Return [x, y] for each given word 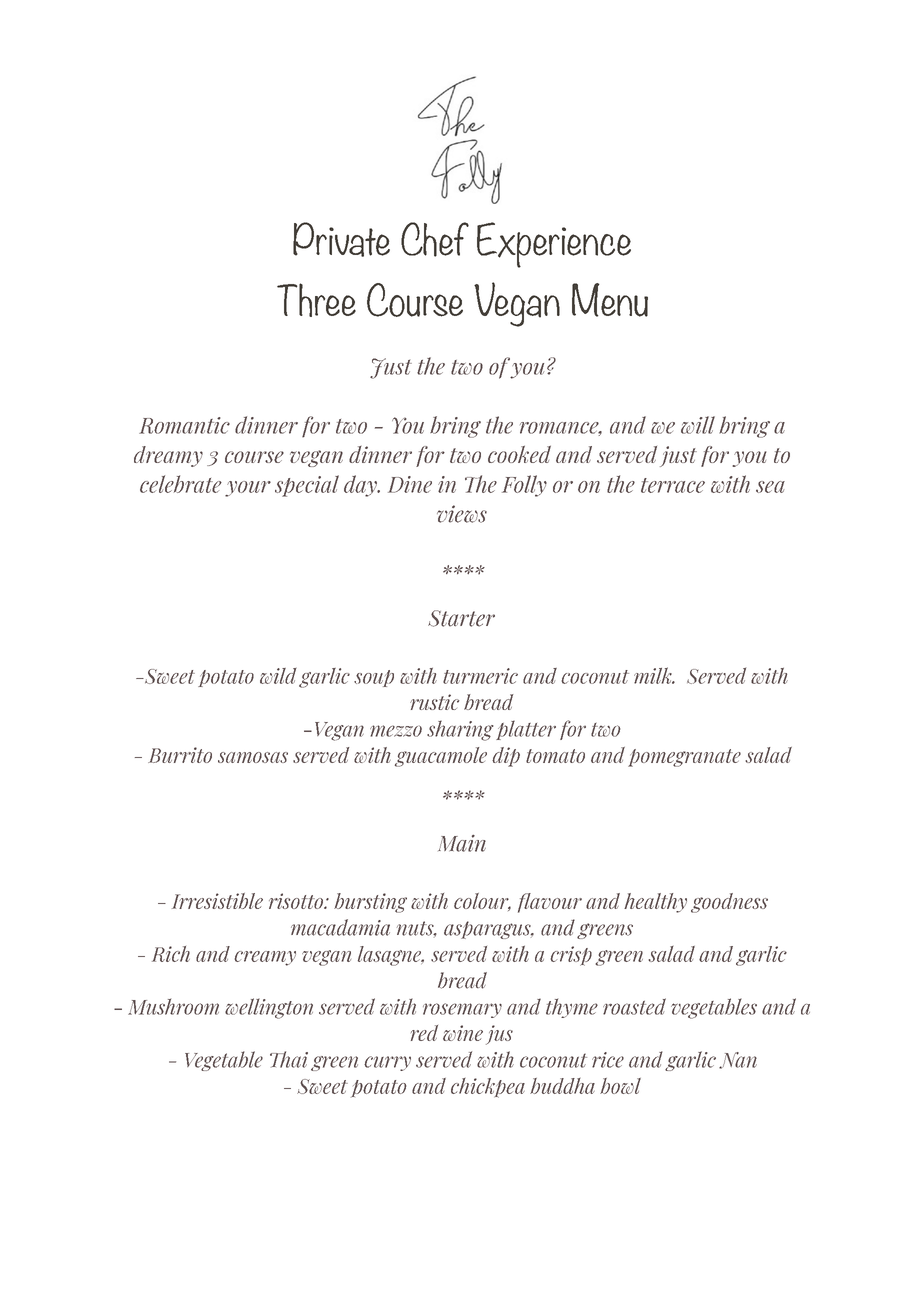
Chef [435, 239]
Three [316, 300]
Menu [610, 300]
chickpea [488, 1088]
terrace [673, 485]
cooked [519, 454]
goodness [729, 903]
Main [462, 843]
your [248, 489]
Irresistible [217, 901]
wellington [269, 1008]
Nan [738, 1060]
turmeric [480, 676]
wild [278, 676]
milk [654, 675]
